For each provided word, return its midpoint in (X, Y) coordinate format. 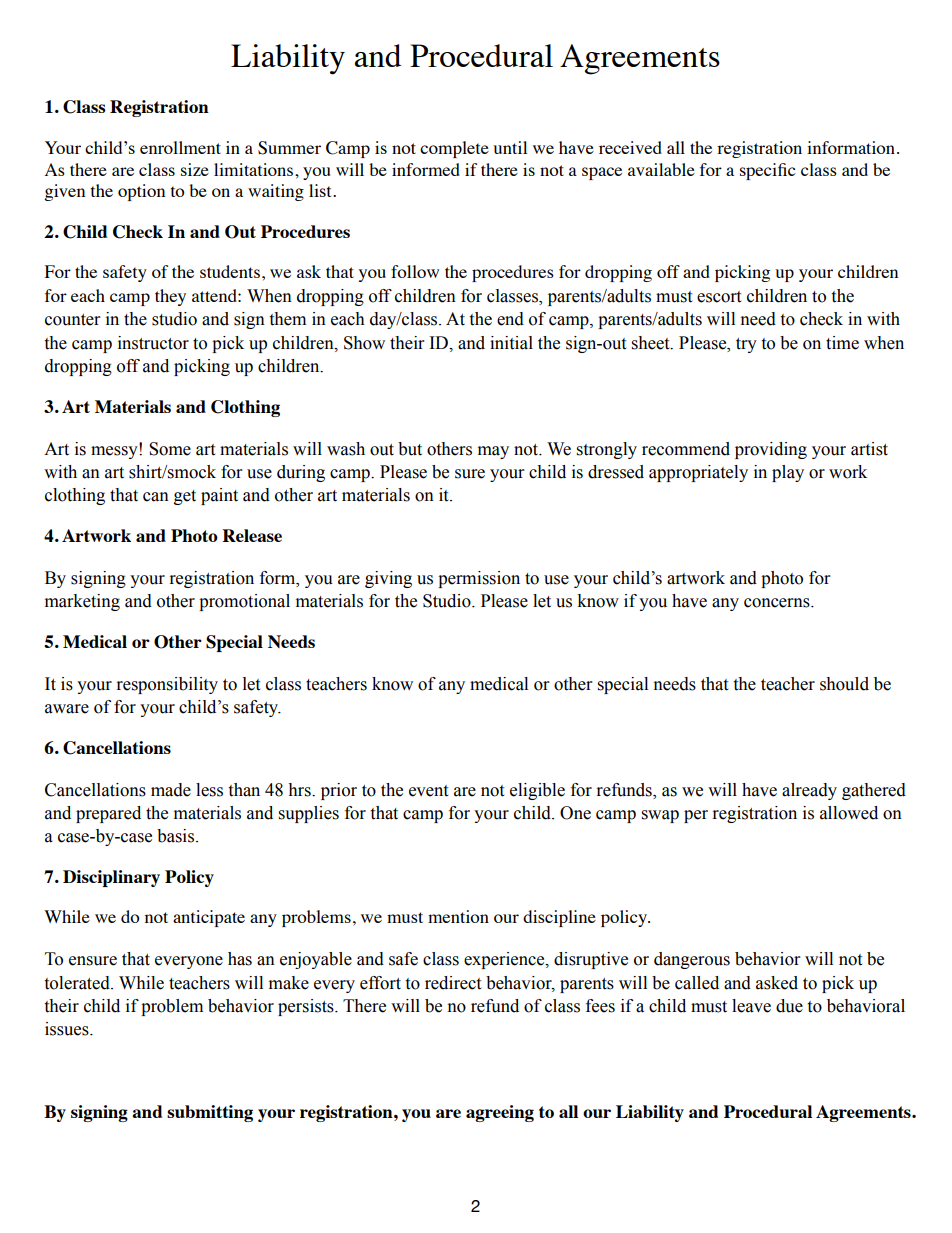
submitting (210, 1113)
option (141, 192)
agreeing (500, 1113)
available (661, 169)
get (185, 497)
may (493, 452)
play (788, 473)
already (809, 791)
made (171, 790)
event (428, 791)
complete (454, 149)
